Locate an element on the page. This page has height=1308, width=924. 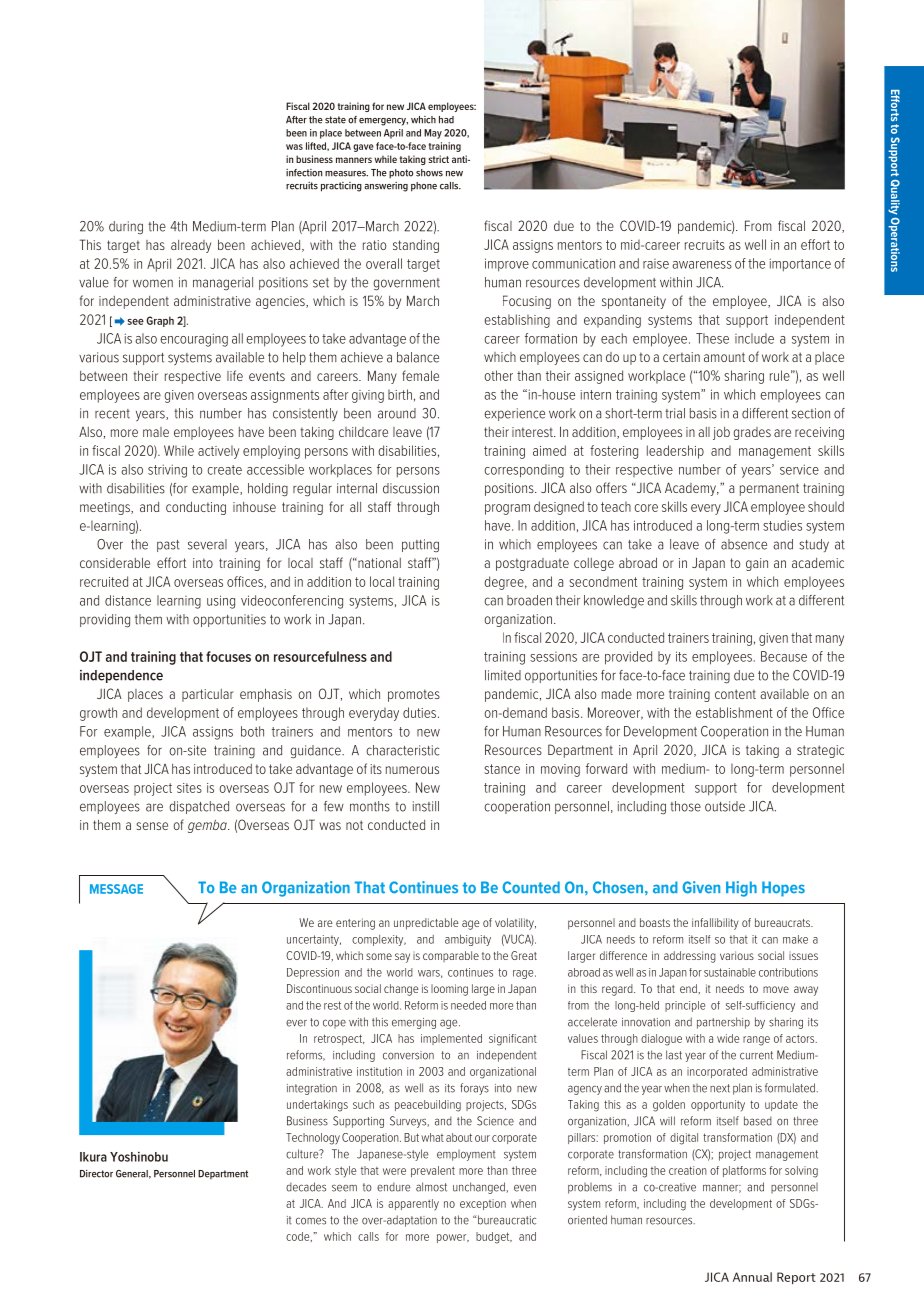
Director is located at coordinates (96, 1174).
